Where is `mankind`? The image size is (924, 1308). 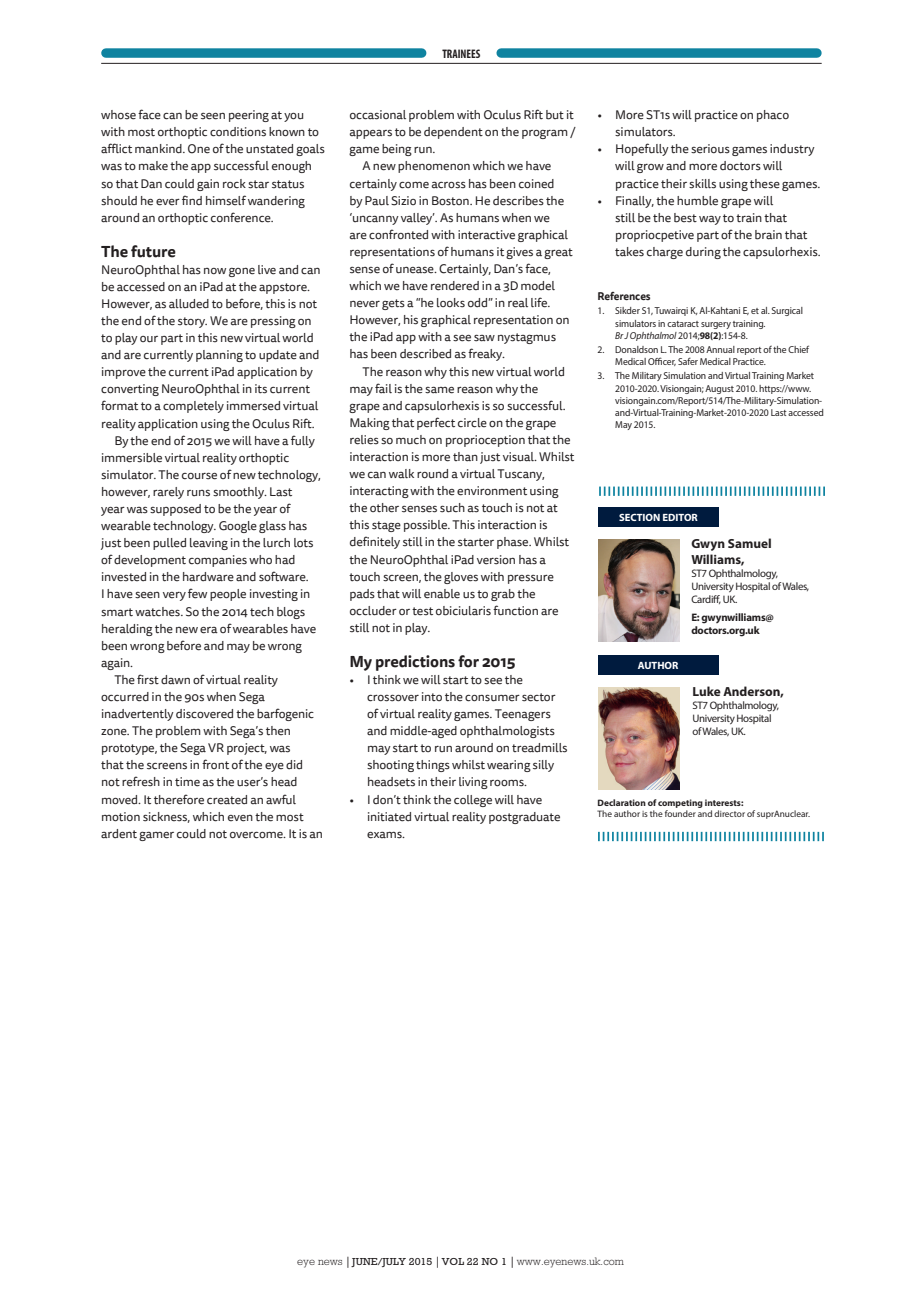
mankind is located at coordinates (159, 149).
